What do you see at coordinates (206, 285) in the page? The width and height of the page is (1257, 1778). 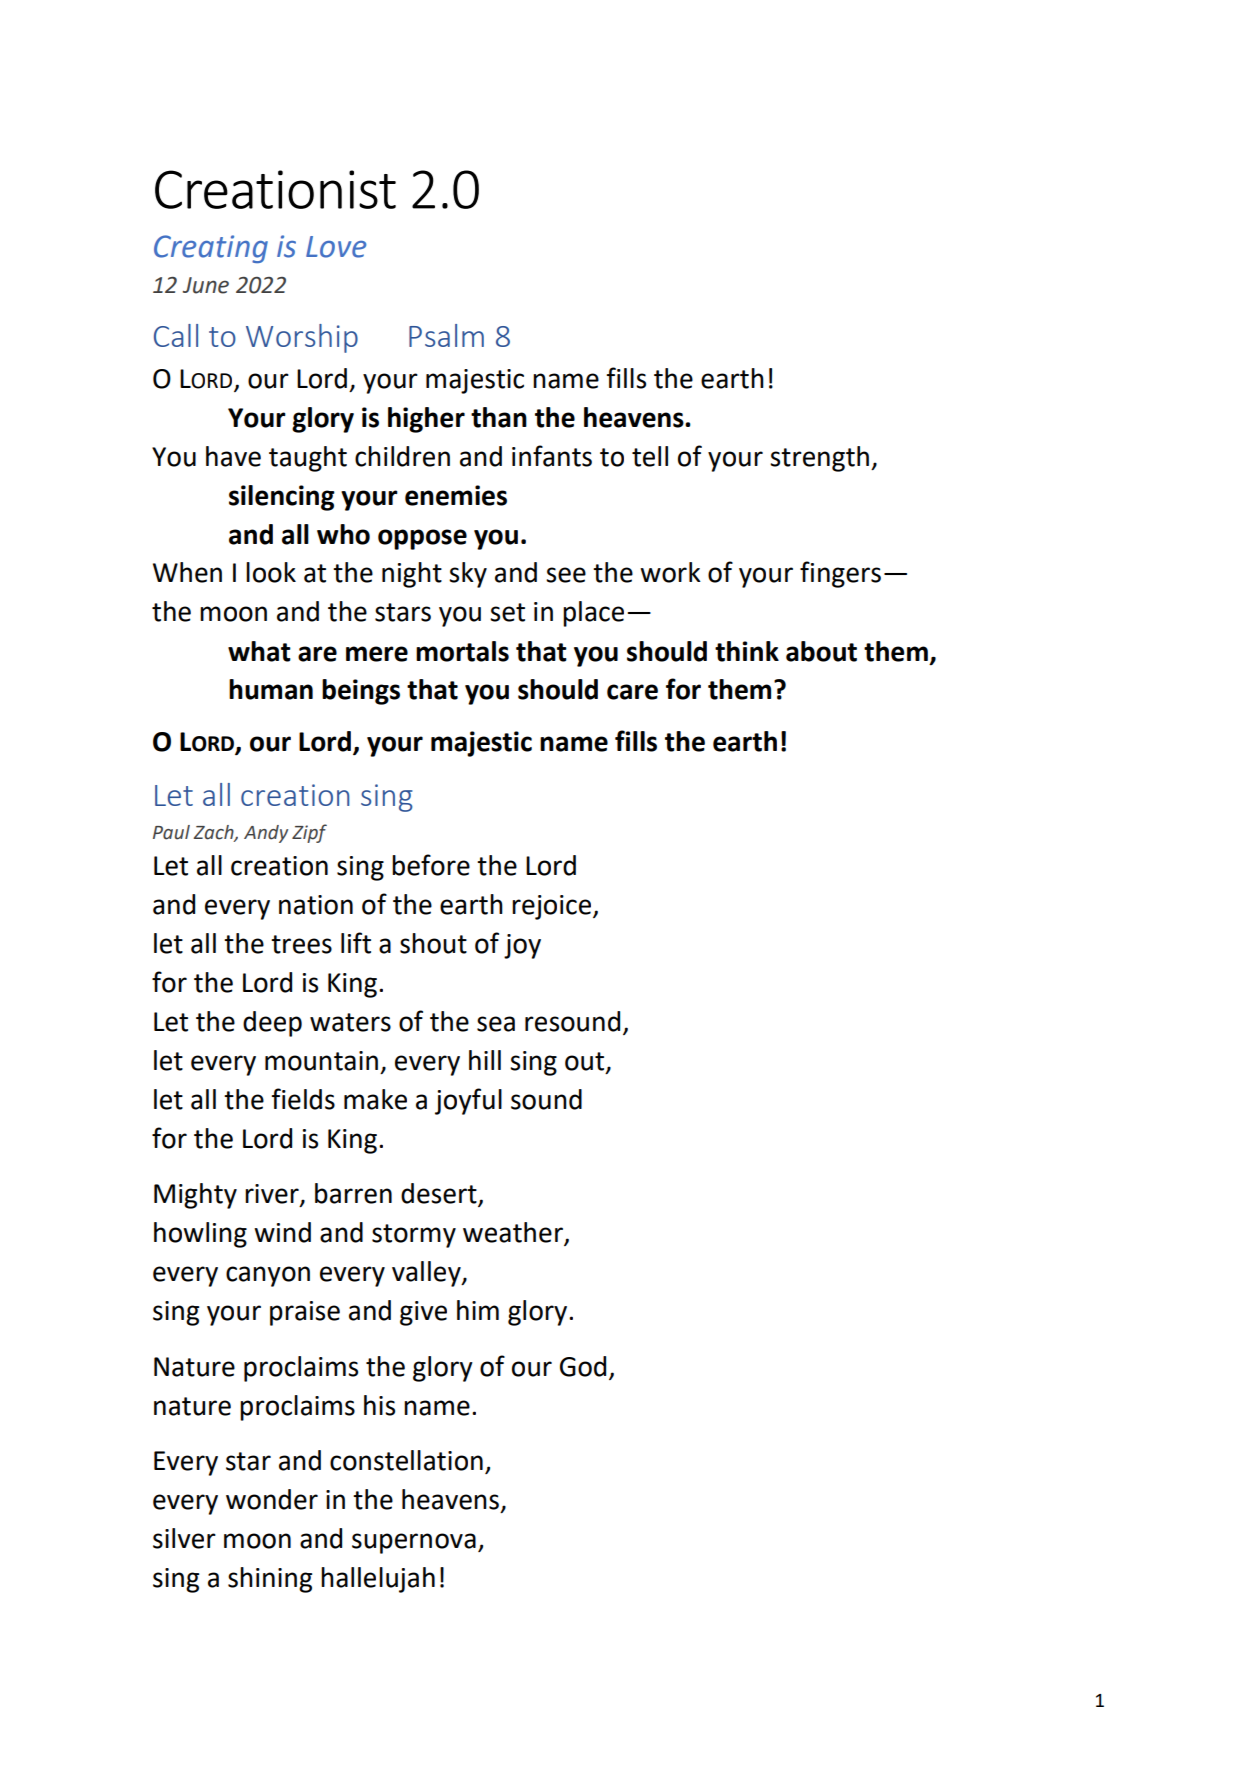 I see `June` at bounding box center [206, 285].
